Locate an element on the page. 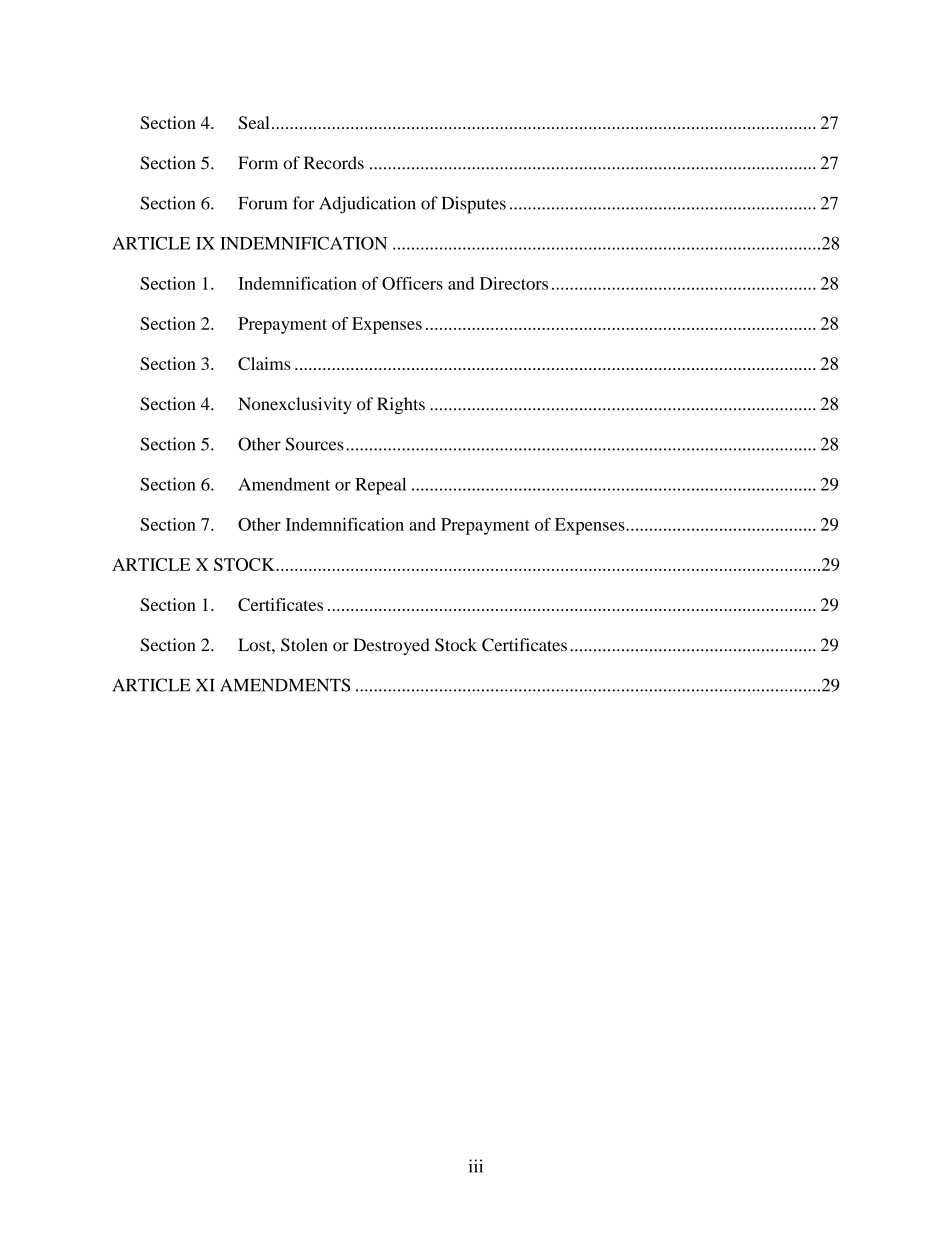 This page has height=1233, width=952. Form is located at coordinates (258, 163).
